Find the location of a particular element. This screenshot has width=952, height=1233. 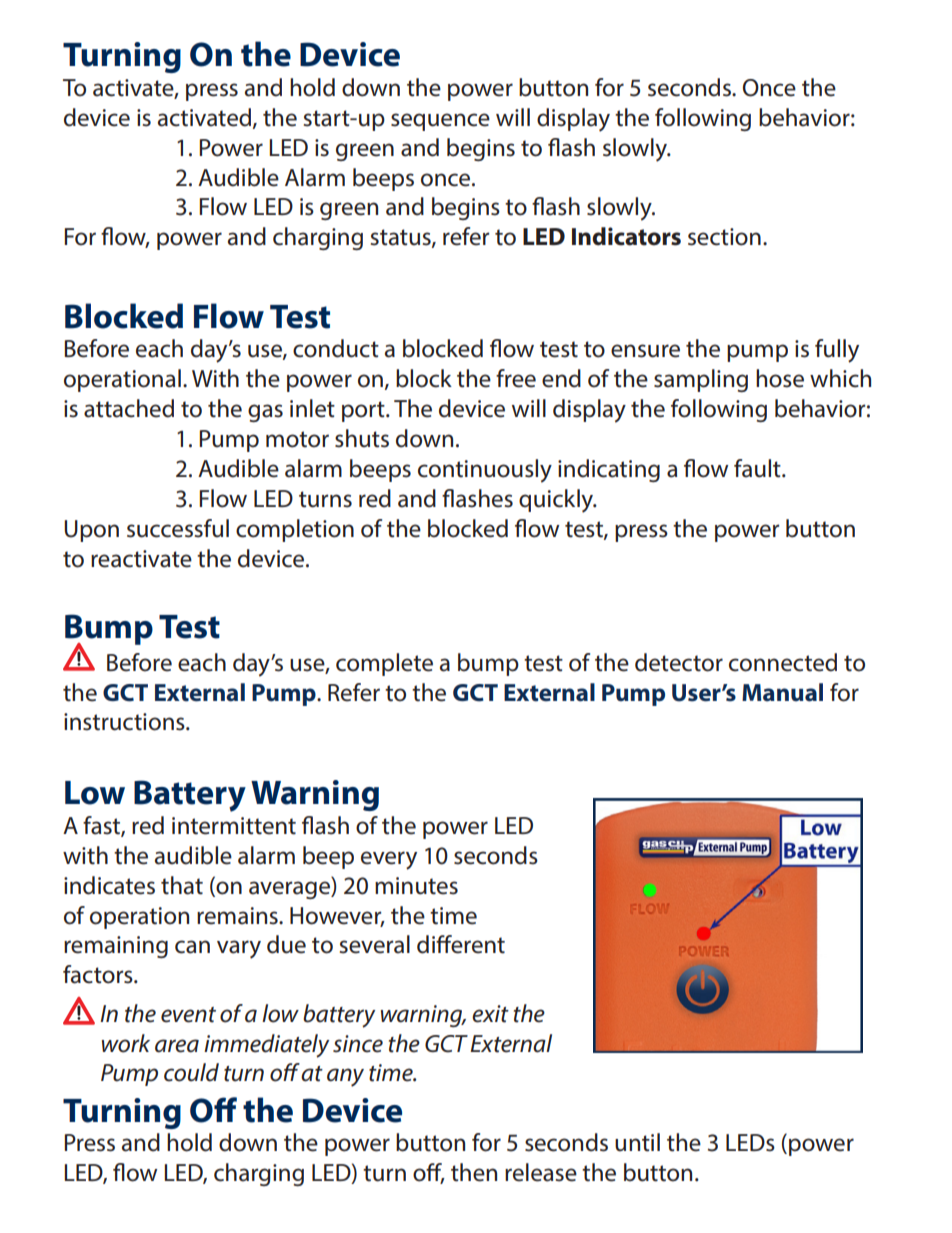

Indicators is located at coordinates (626, 236).
